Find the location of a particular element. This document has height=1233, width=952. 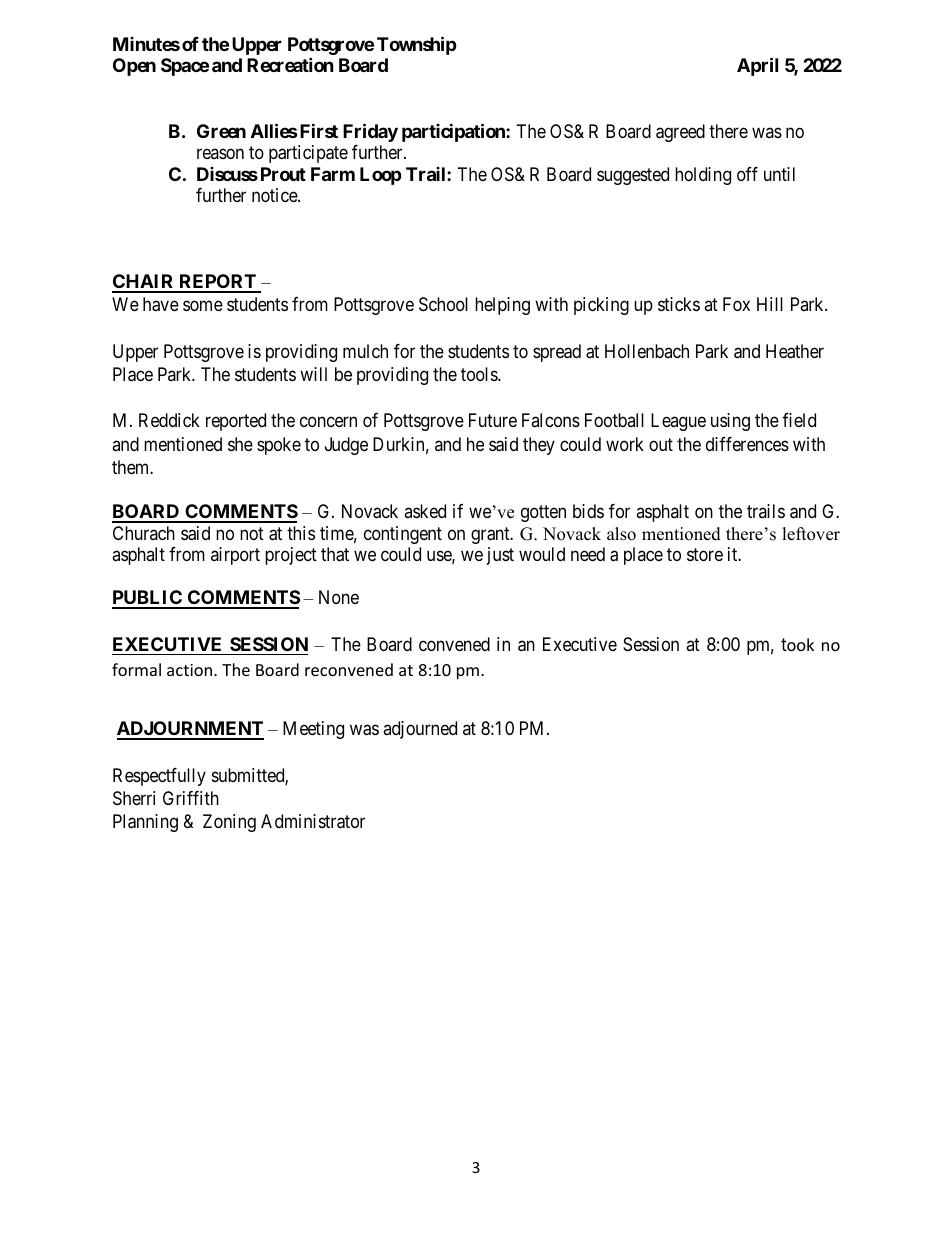

Administrator is located at coordinates (313, 821).
